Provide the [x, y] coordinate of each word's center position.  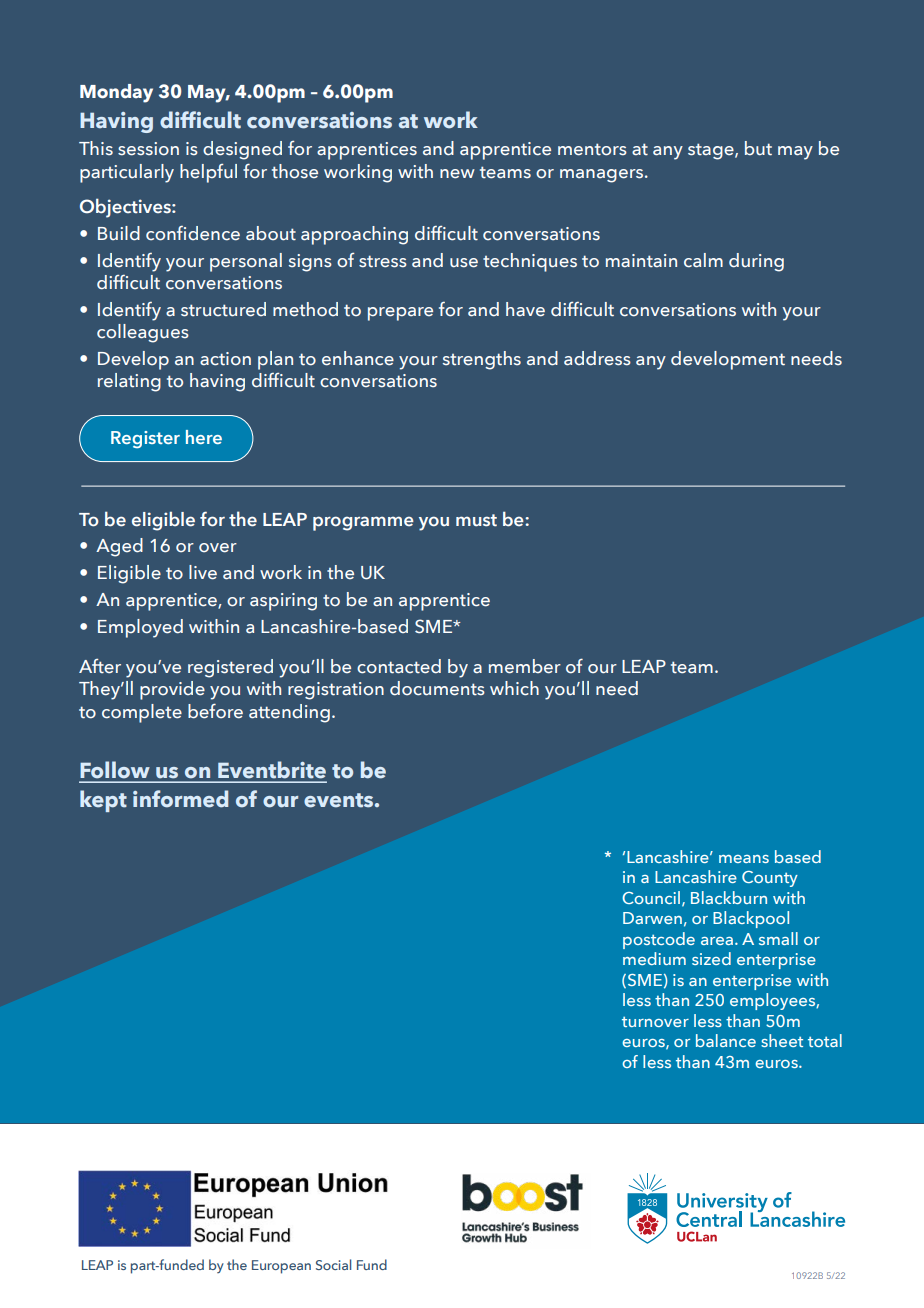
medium [654, 958]
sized [711, 958]
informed [180, 799]
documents [437, 688]
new [457, 174]
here [204, 437]
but [758, 148]
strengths [482, 360]
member [525, 666]
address [597, 358]
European [281, 1267]
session [148, 149]
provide [172, 690]
